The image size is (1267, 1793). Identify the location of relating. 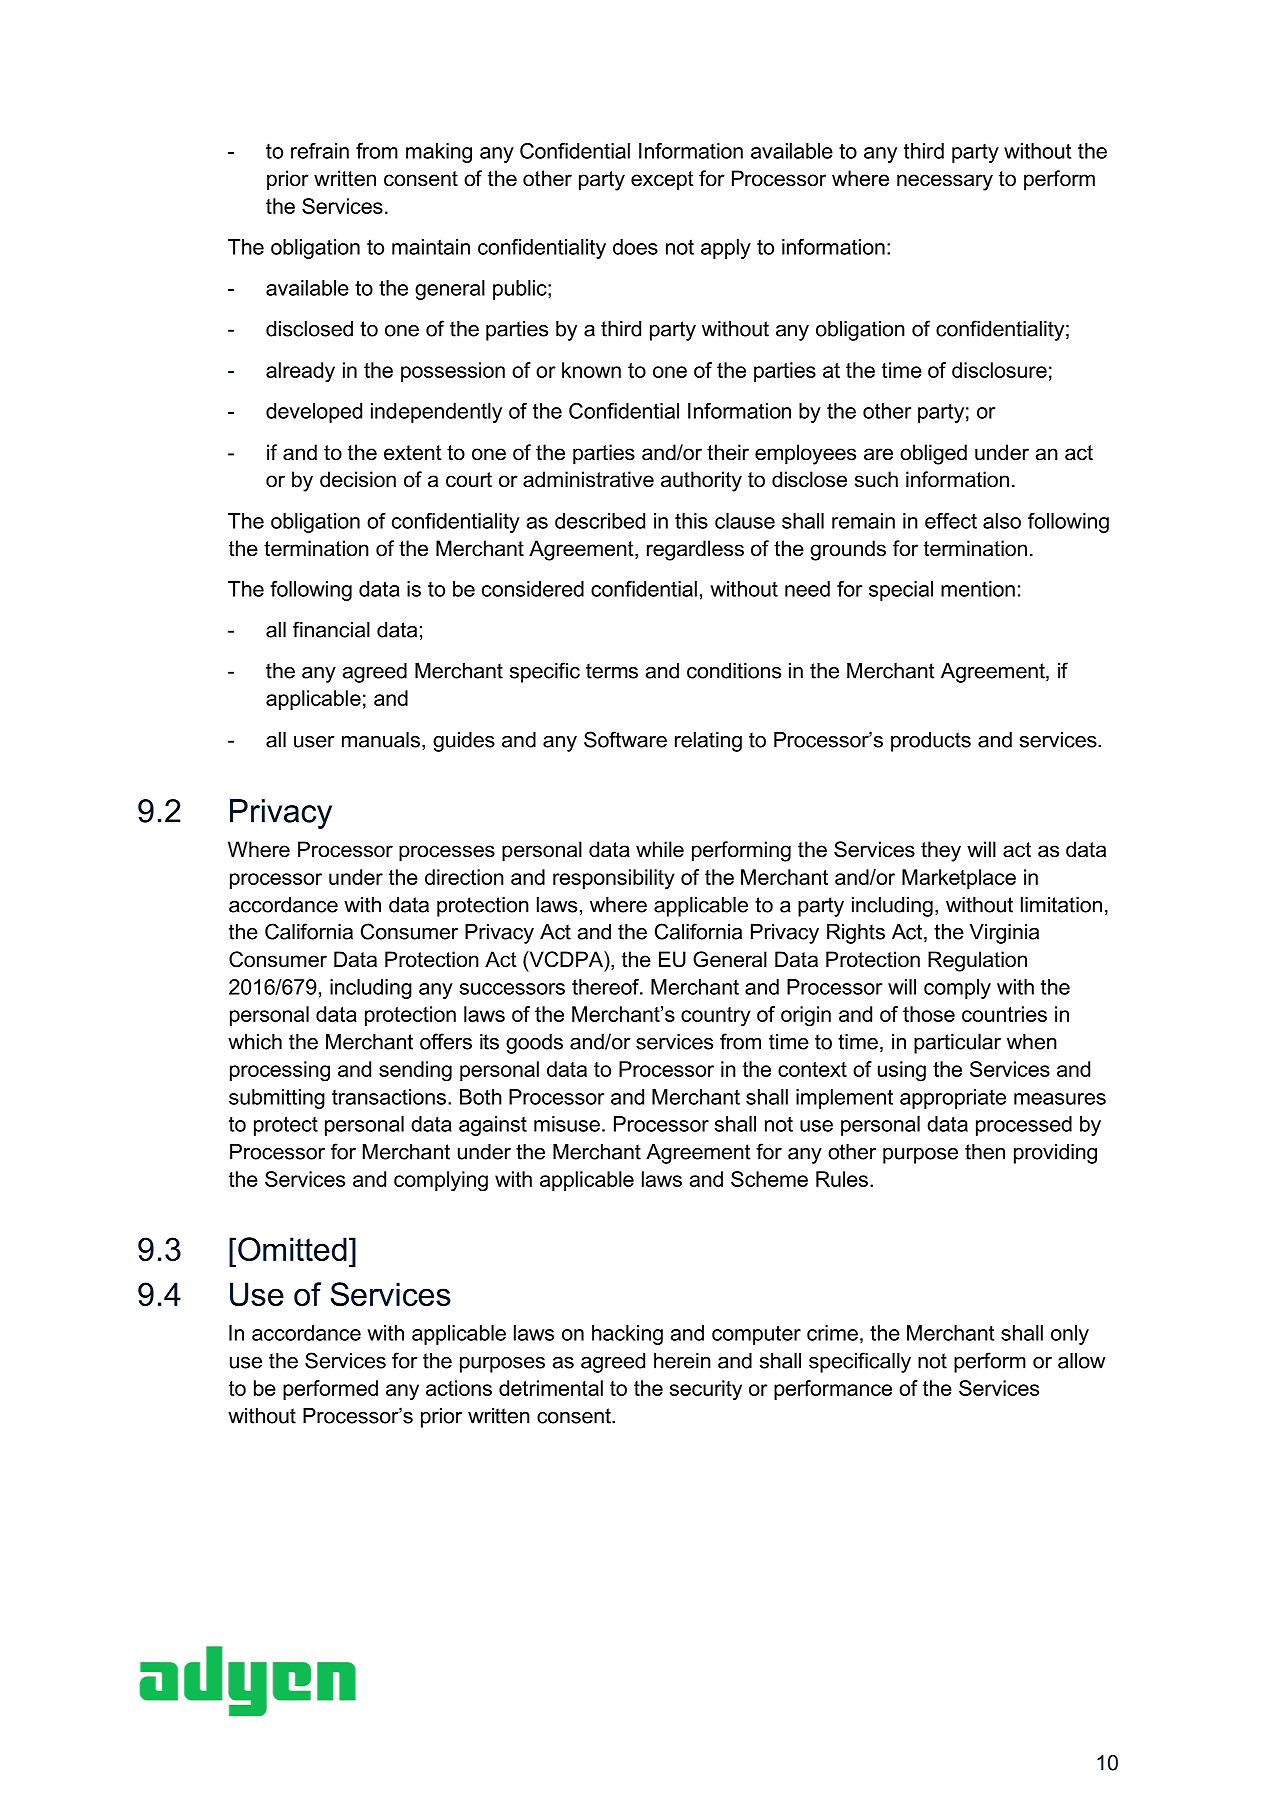
(708, 742).
